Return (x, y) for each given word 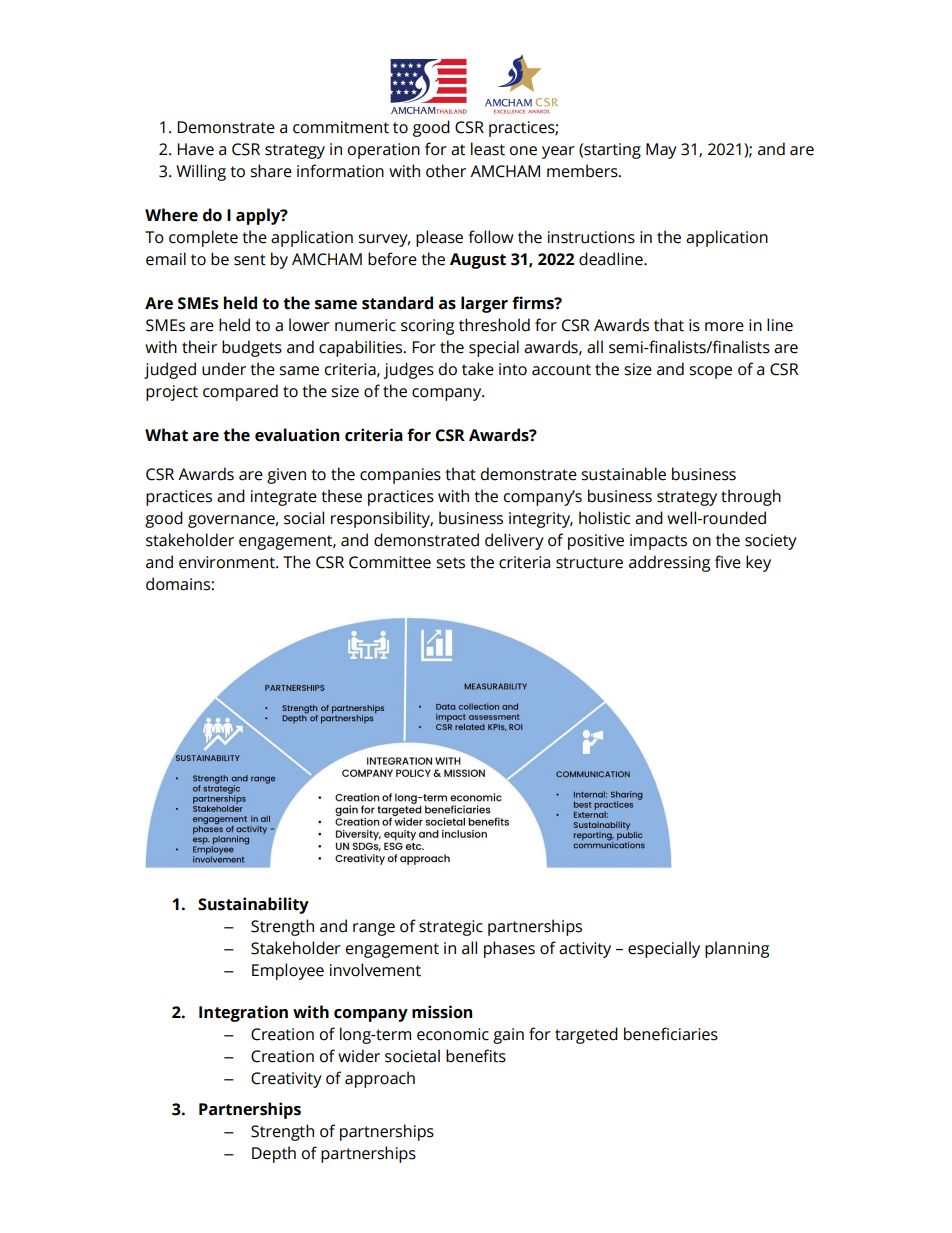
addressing (669, 563)
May (661, 151)
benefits (476, 1056)
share (271, 171)
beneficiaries (671, 1034)
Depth (274, 1154)
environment (228, 562)
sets (450, 563)
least (488, 149)
